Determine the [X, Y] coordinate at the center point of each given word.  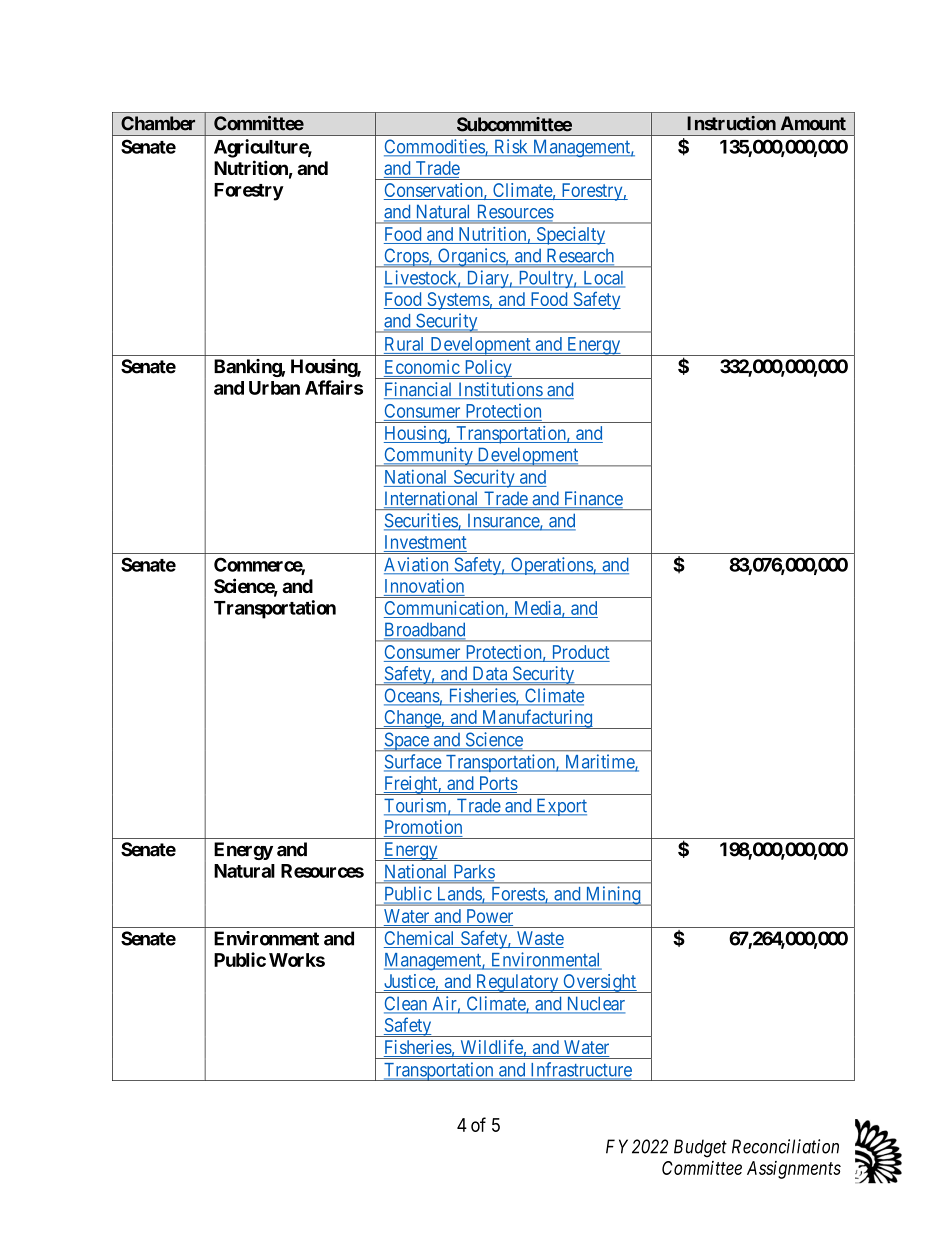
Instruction [731, 123]
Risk [511, 147]
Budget [700, 1148]
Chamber [158, 123]
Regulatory [517, 983]
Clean [407, 1004]
